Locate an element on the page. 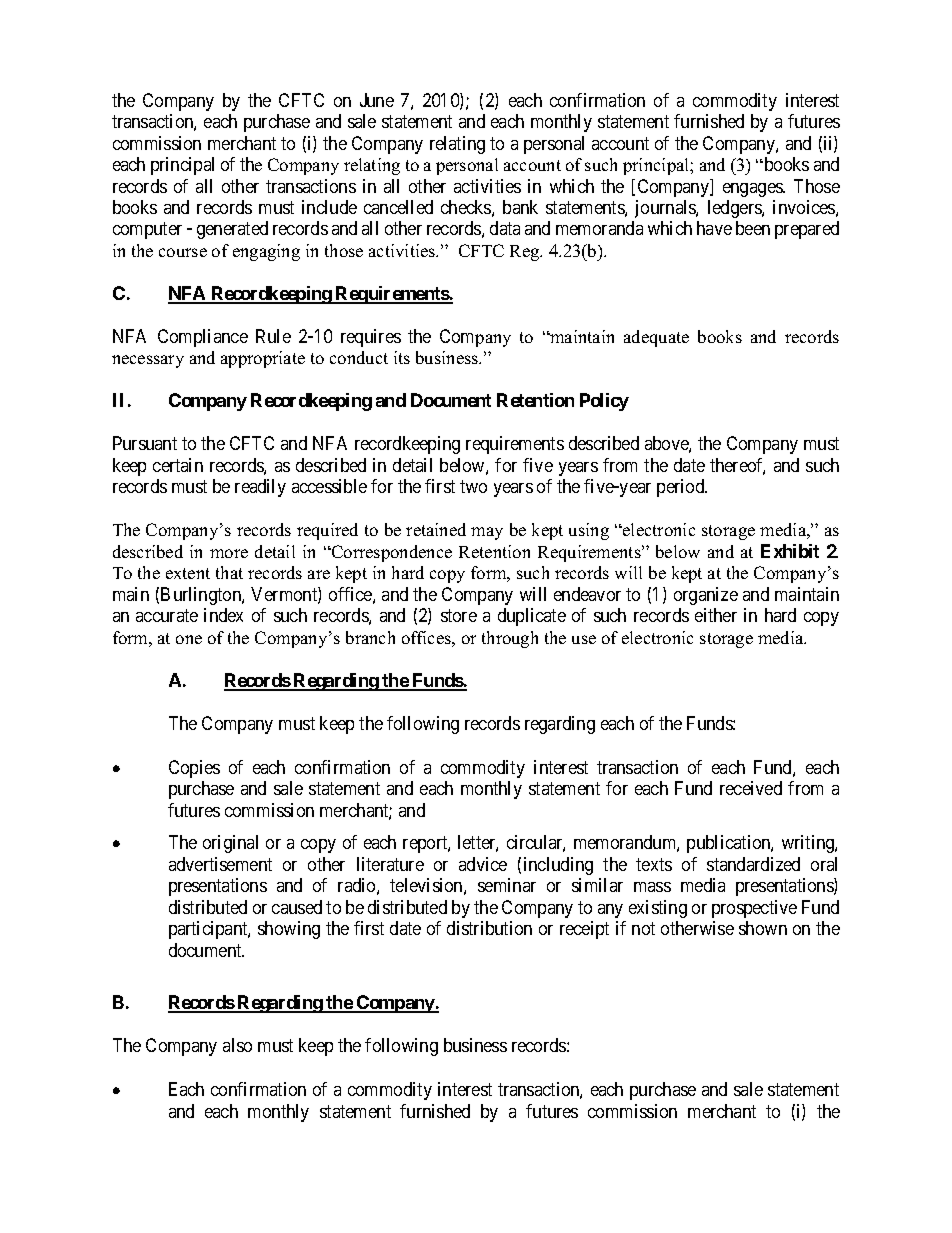 Image resolution: width=952 pixels, height=1233 pixels. may is located at coordinates (487, 533).
